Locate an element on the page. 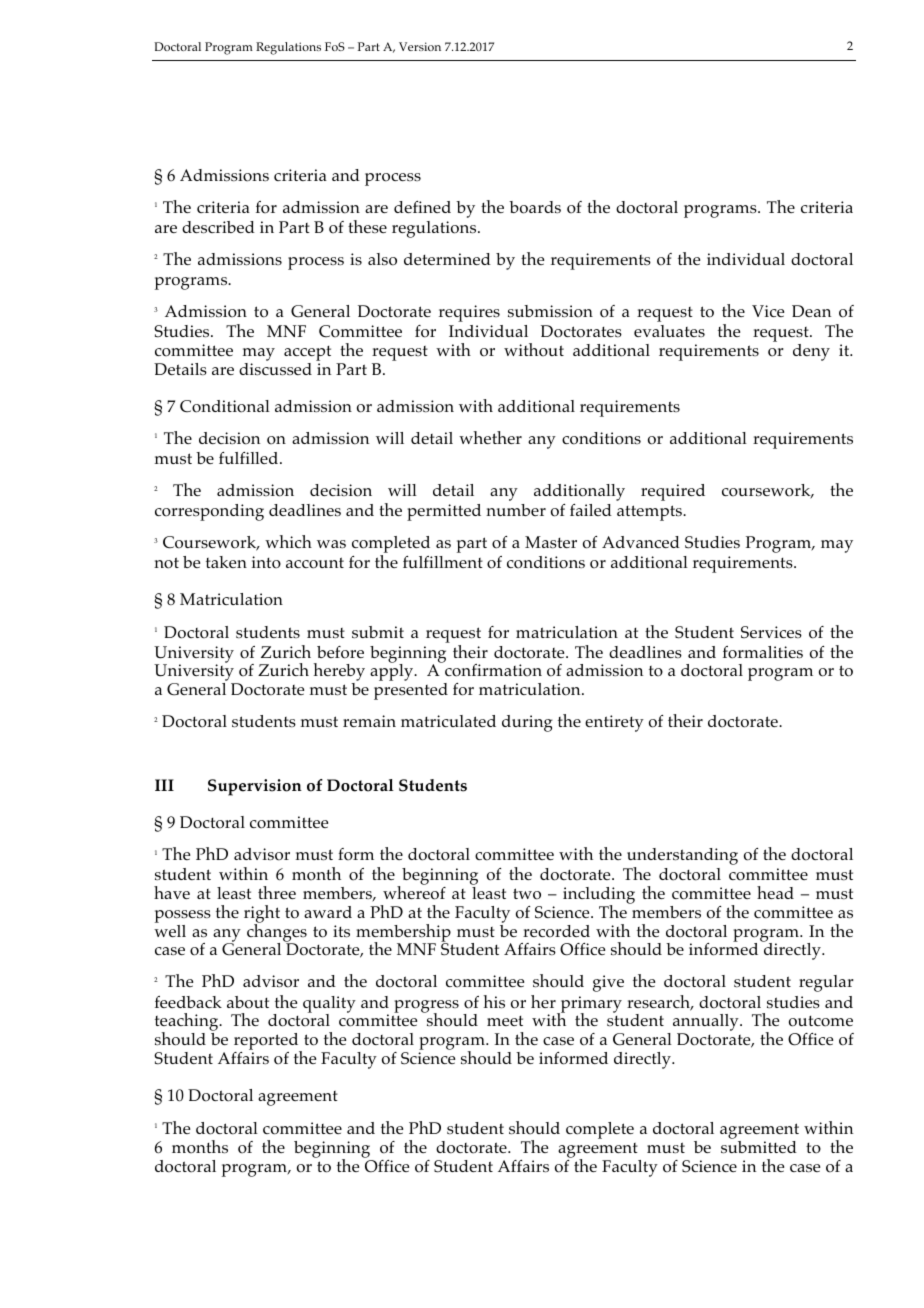 This document has height=1308, width=924. Dean is located at coordinates (811, 311).
